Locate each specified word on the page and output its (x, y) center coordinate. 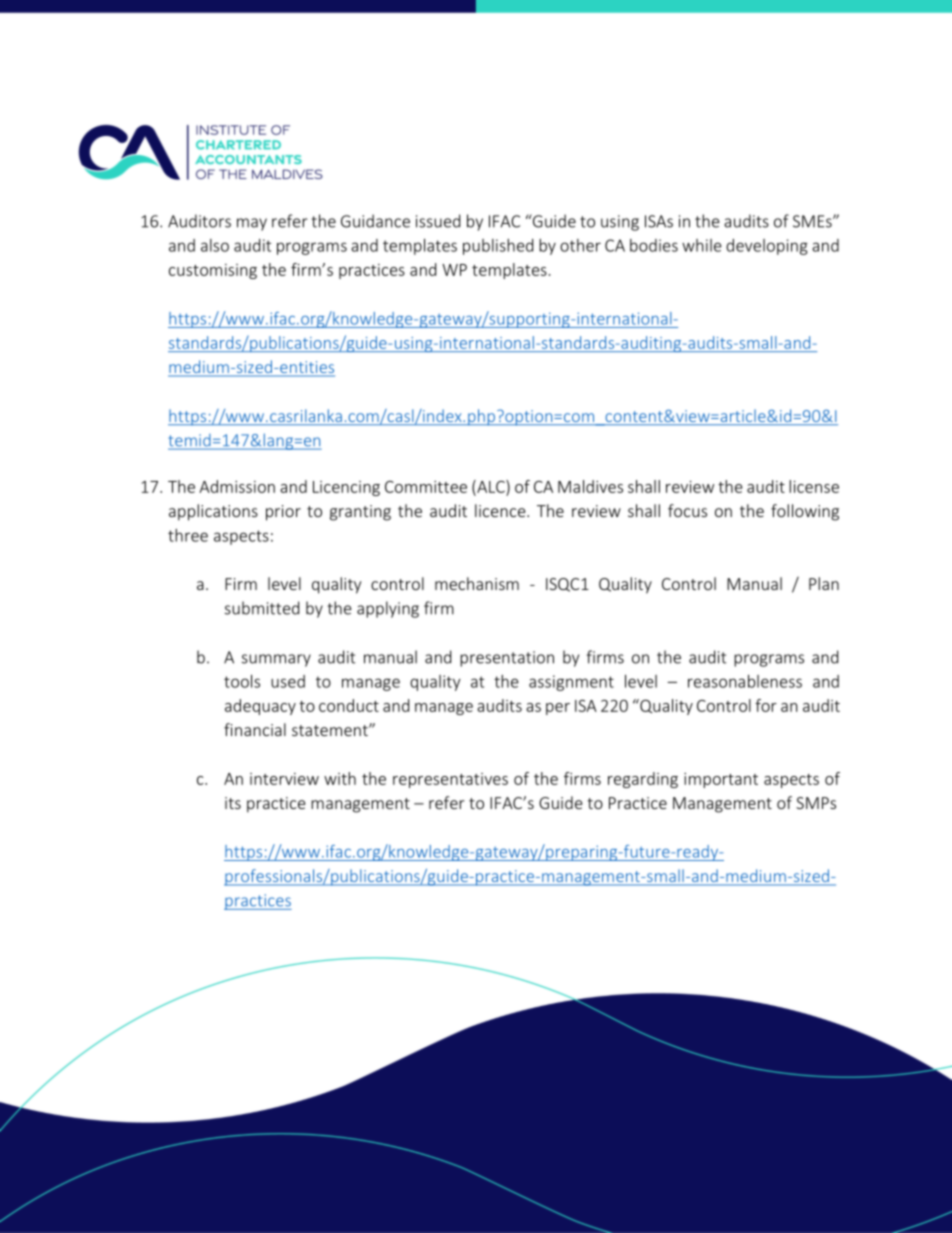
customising (213, 271)
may (252, 224)
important (721, 780)
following (805, 512)
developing (767, 247)
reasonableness (745, 681)
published (498, 247)
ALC (491, 486)
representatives (450, 780)
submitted (262, 608)
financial (255, 729)
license (814, 486)
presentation (507, 659)
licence (501, 510)
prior (283, 513)
